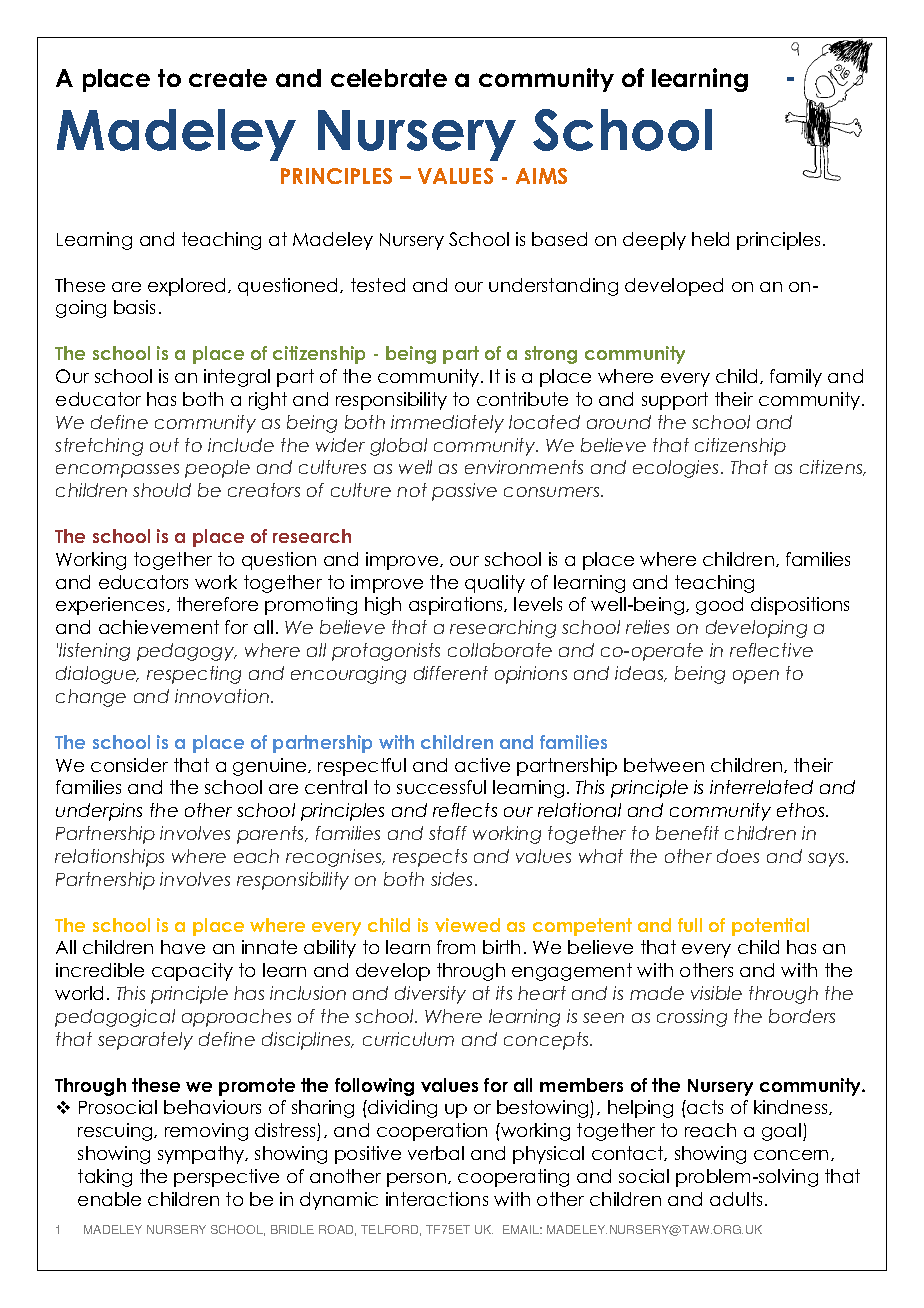  Describe the element at coordinates (228, 78) in the page. I see `create` at that location.
